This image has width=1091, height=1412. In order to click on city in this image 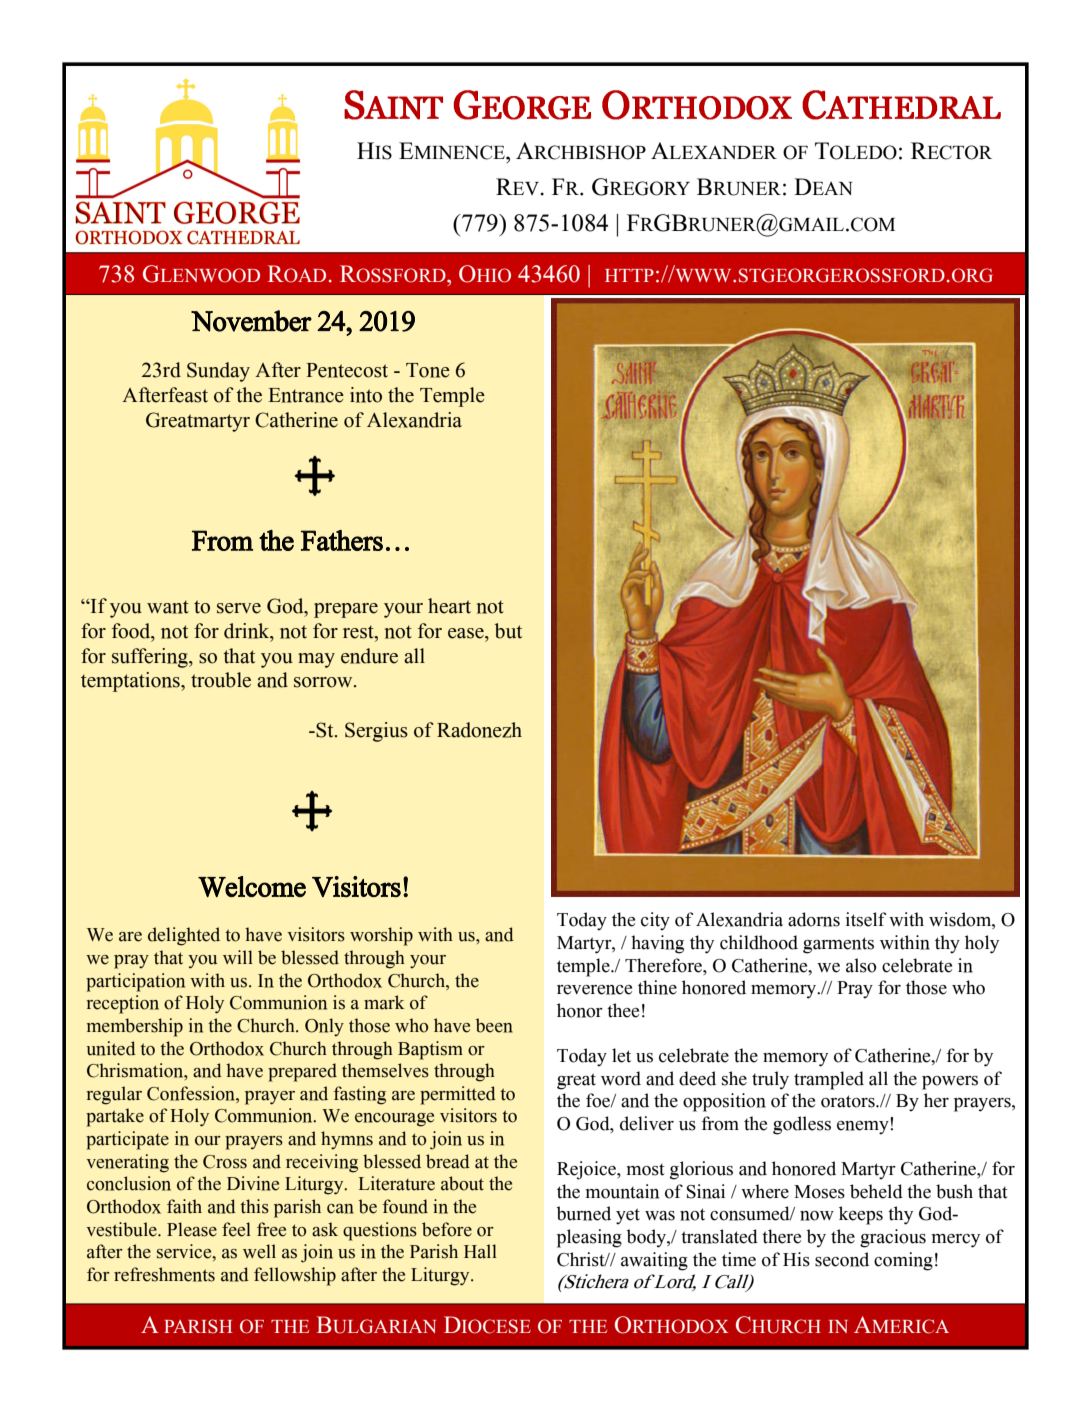, I will do `click(655, 921)`.
